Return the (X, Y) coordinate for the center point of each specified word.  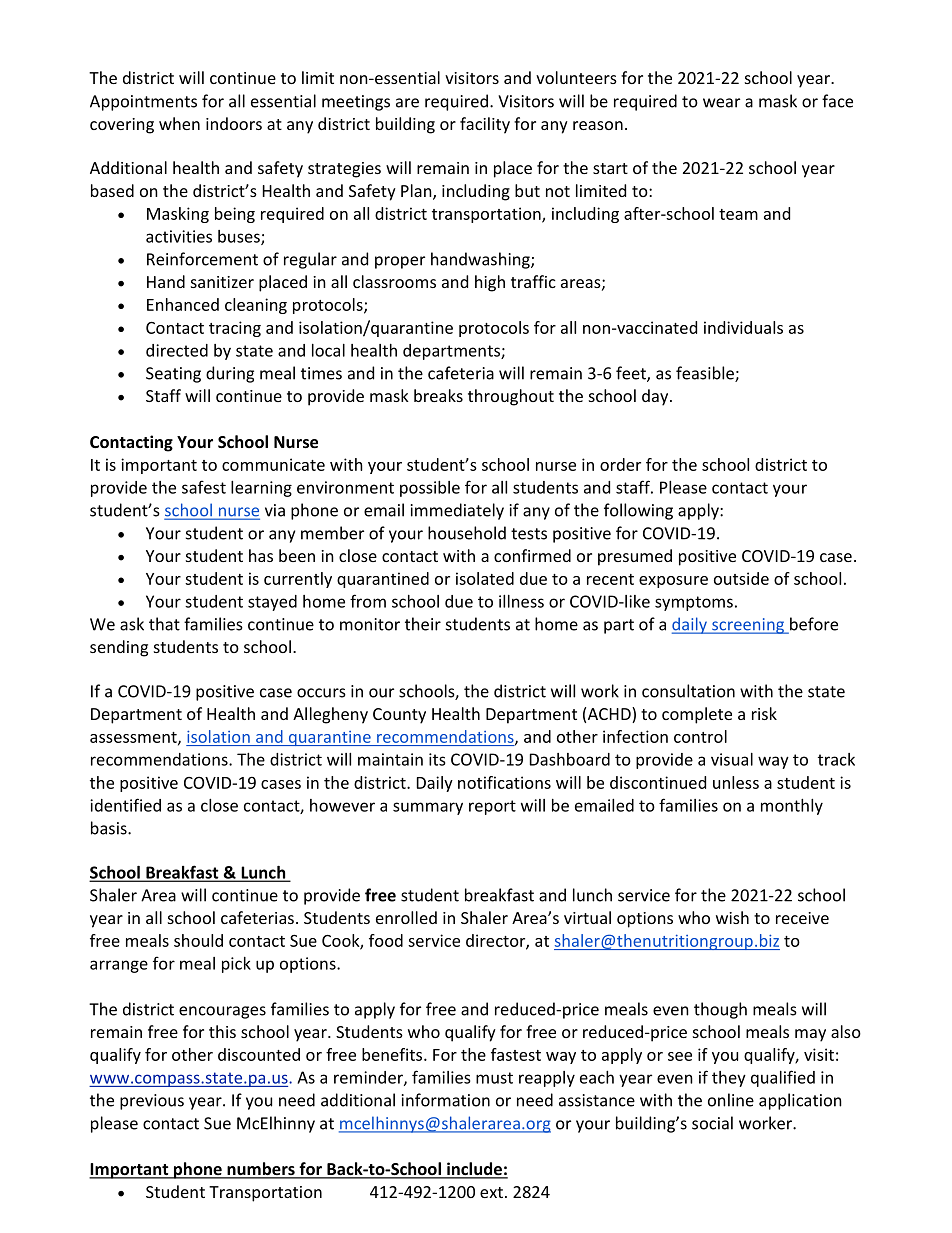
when (179, 123)
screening (748, 626)
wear (721, 103)
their (423, 624)
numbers (261, 1170)
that (164, 624)
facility (485, 125)
